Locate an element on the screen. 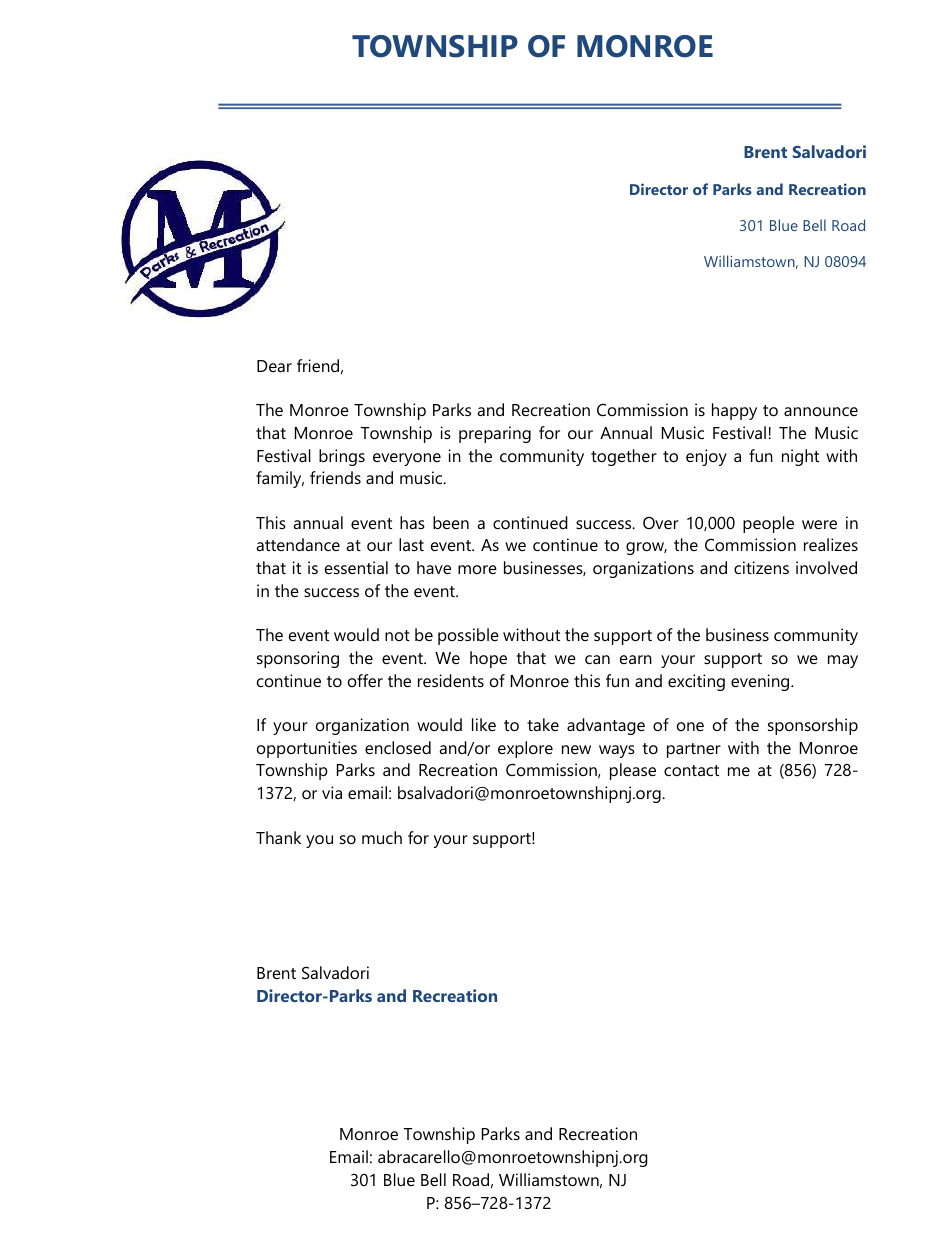 The width and height of the screenshot is (952, 1233). Dear is located at coordinates (274, 366).
